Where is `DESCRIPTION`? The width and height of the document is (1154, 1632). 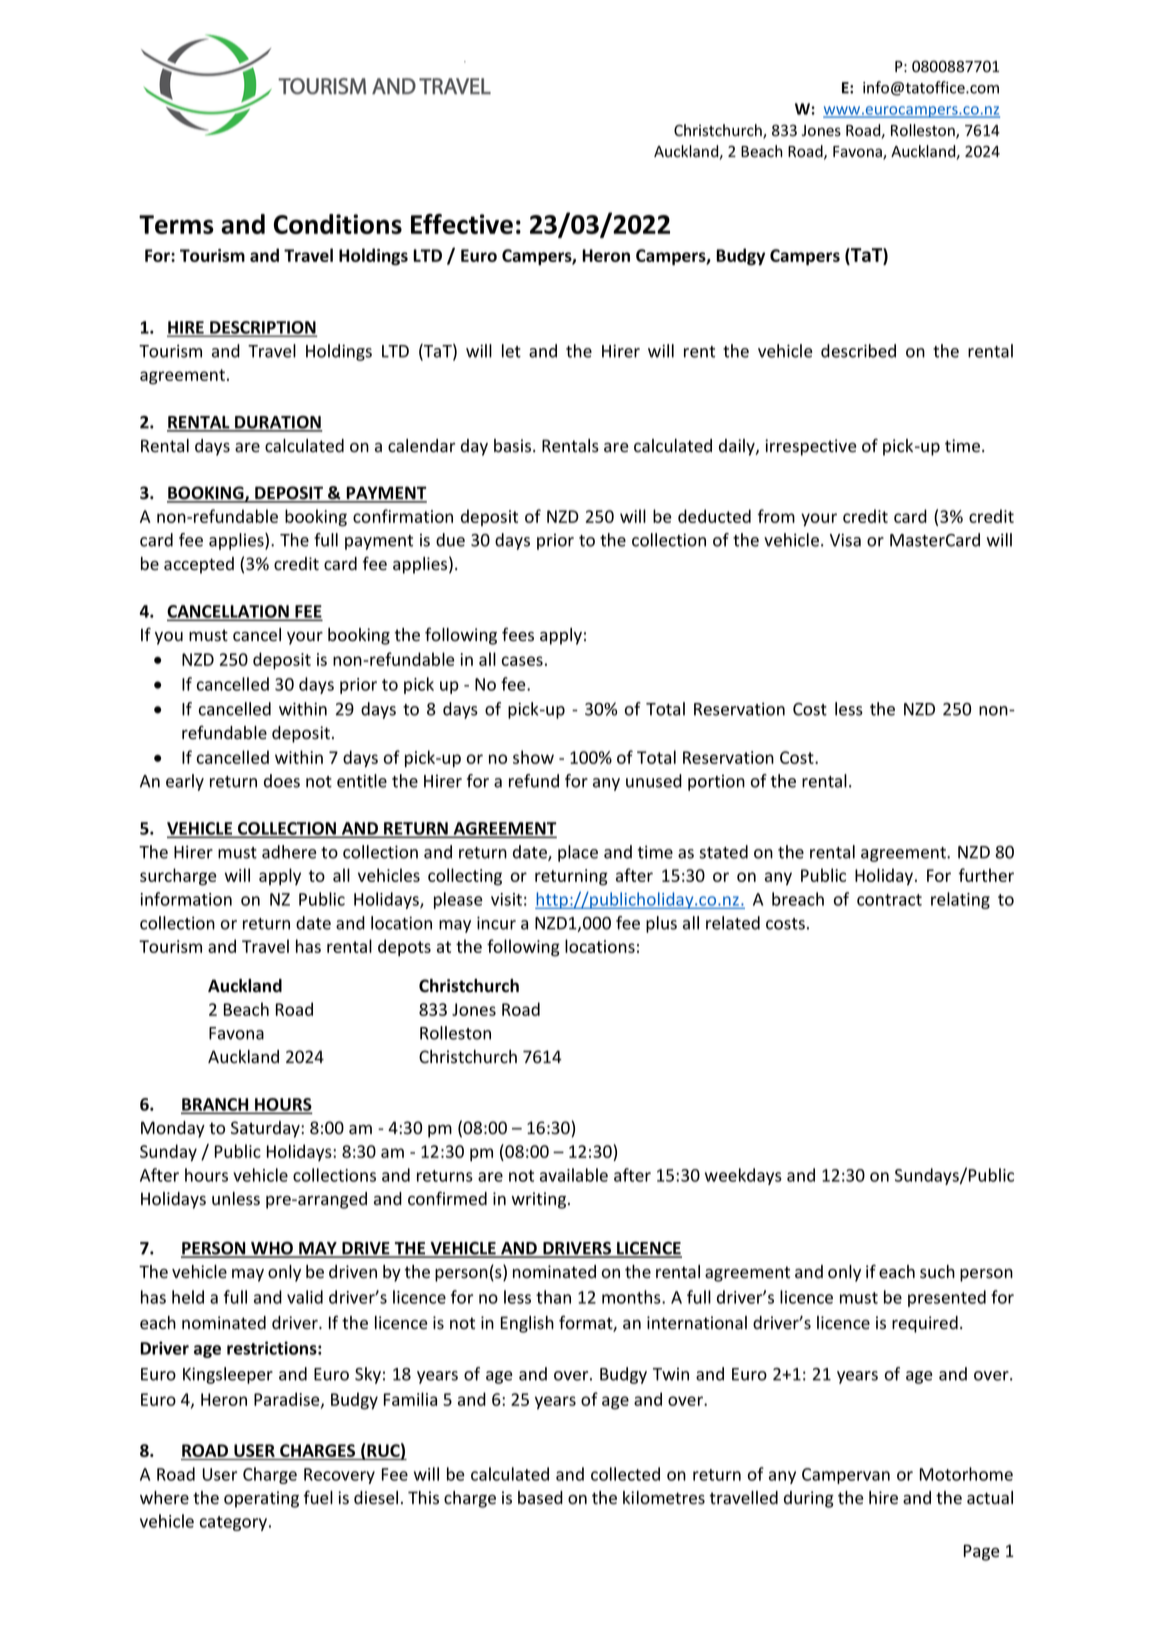 DESCRIPTION is located at coordinates (262, 328).
